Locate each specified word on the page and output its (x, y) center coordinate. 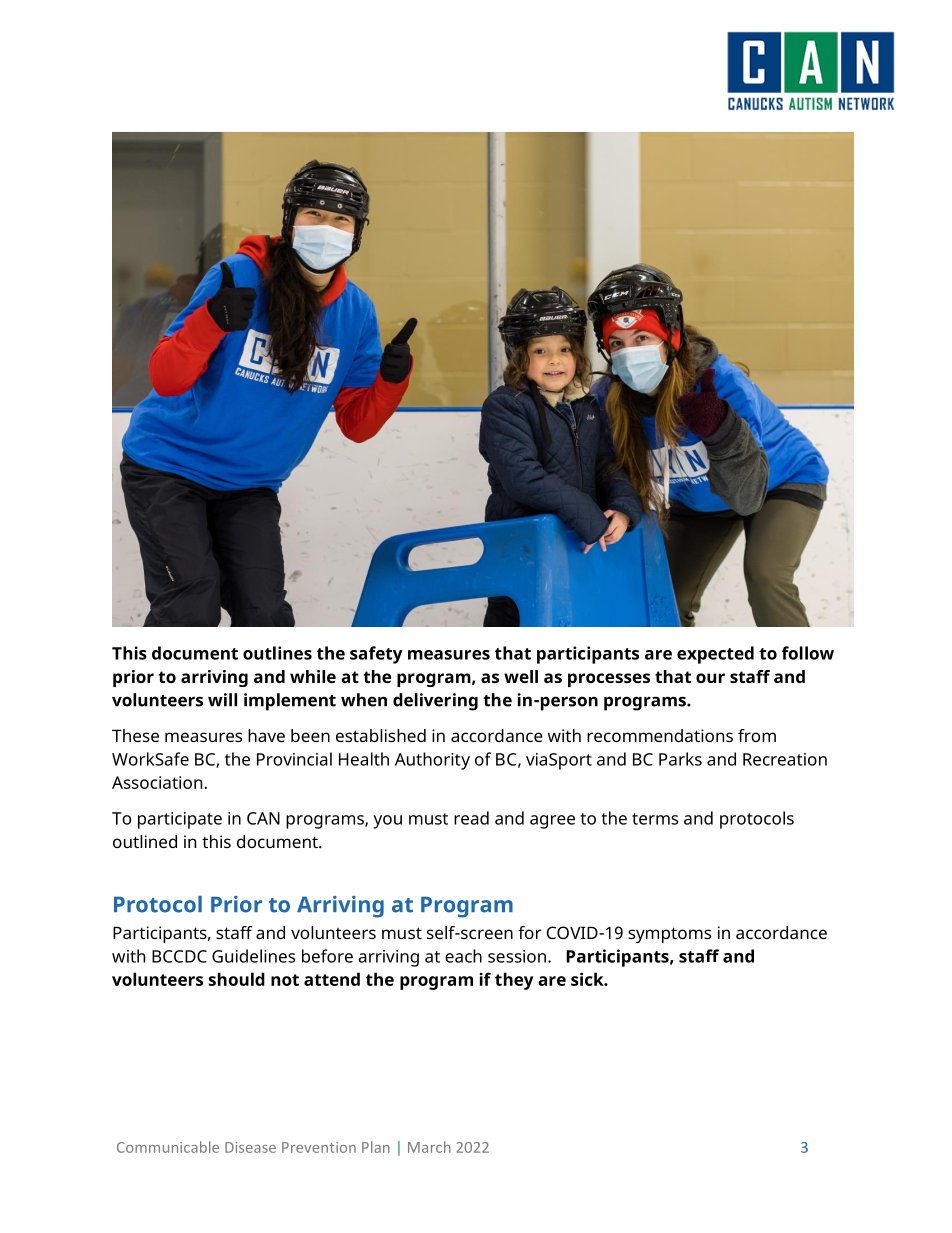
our (710, 678)
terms (655, 819)
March (429, 1147)
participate (180, 820)
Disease (250, 1147)
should (236, 979)
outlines (277, 653)
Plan (376, 1147)
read (471, 818)
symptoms (669, 935)
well (521, 676)
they (514, 981)
